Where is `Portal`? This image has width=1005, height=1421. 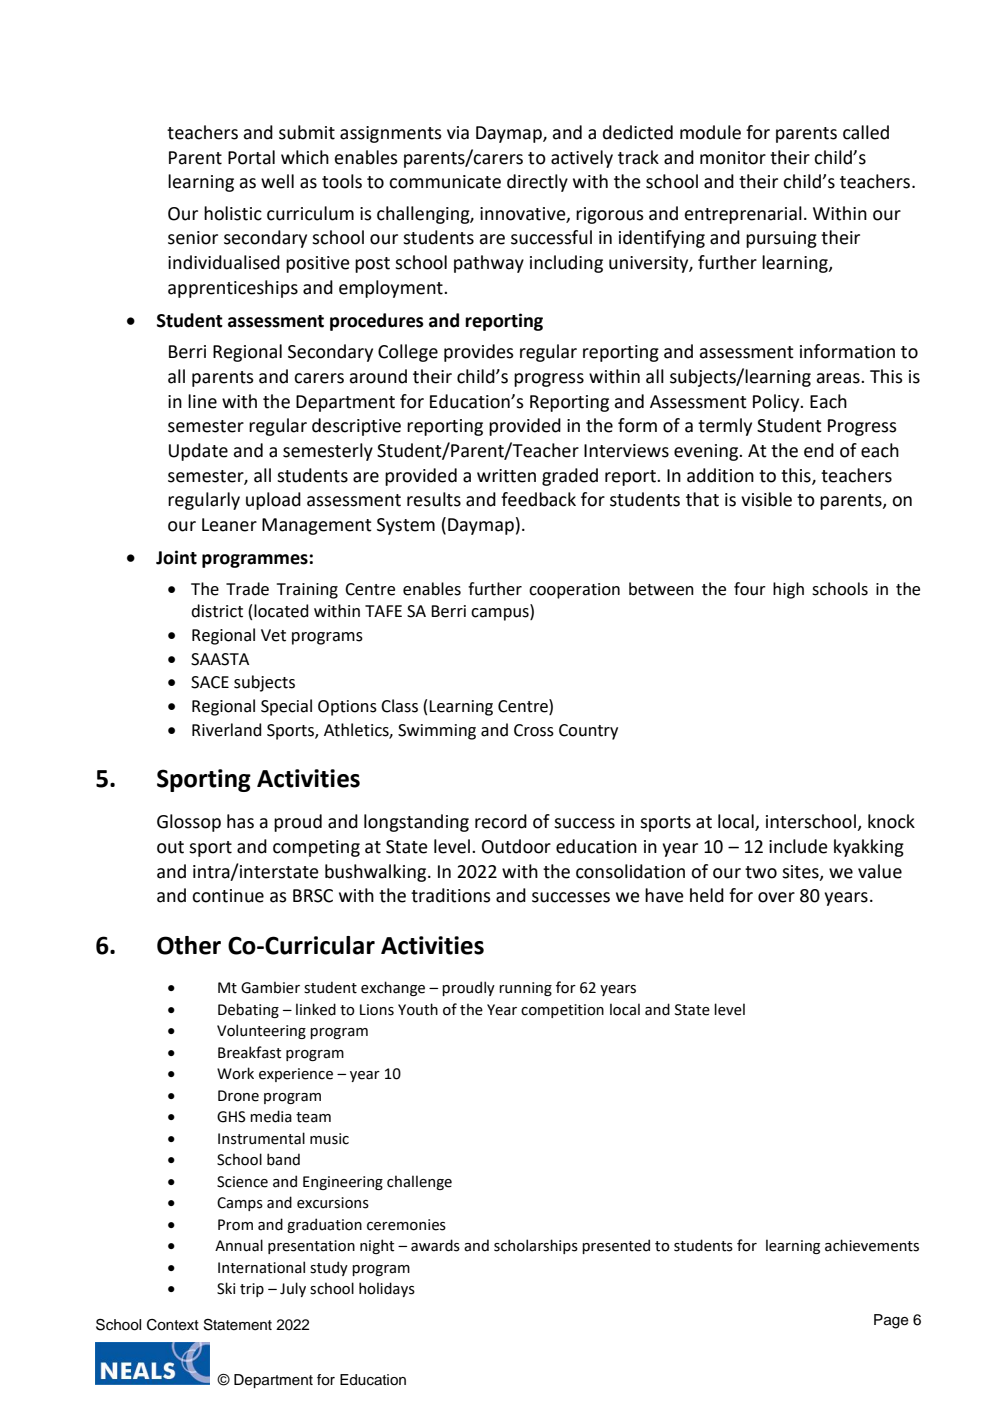 Portal is located at coordinates (251, 157).
